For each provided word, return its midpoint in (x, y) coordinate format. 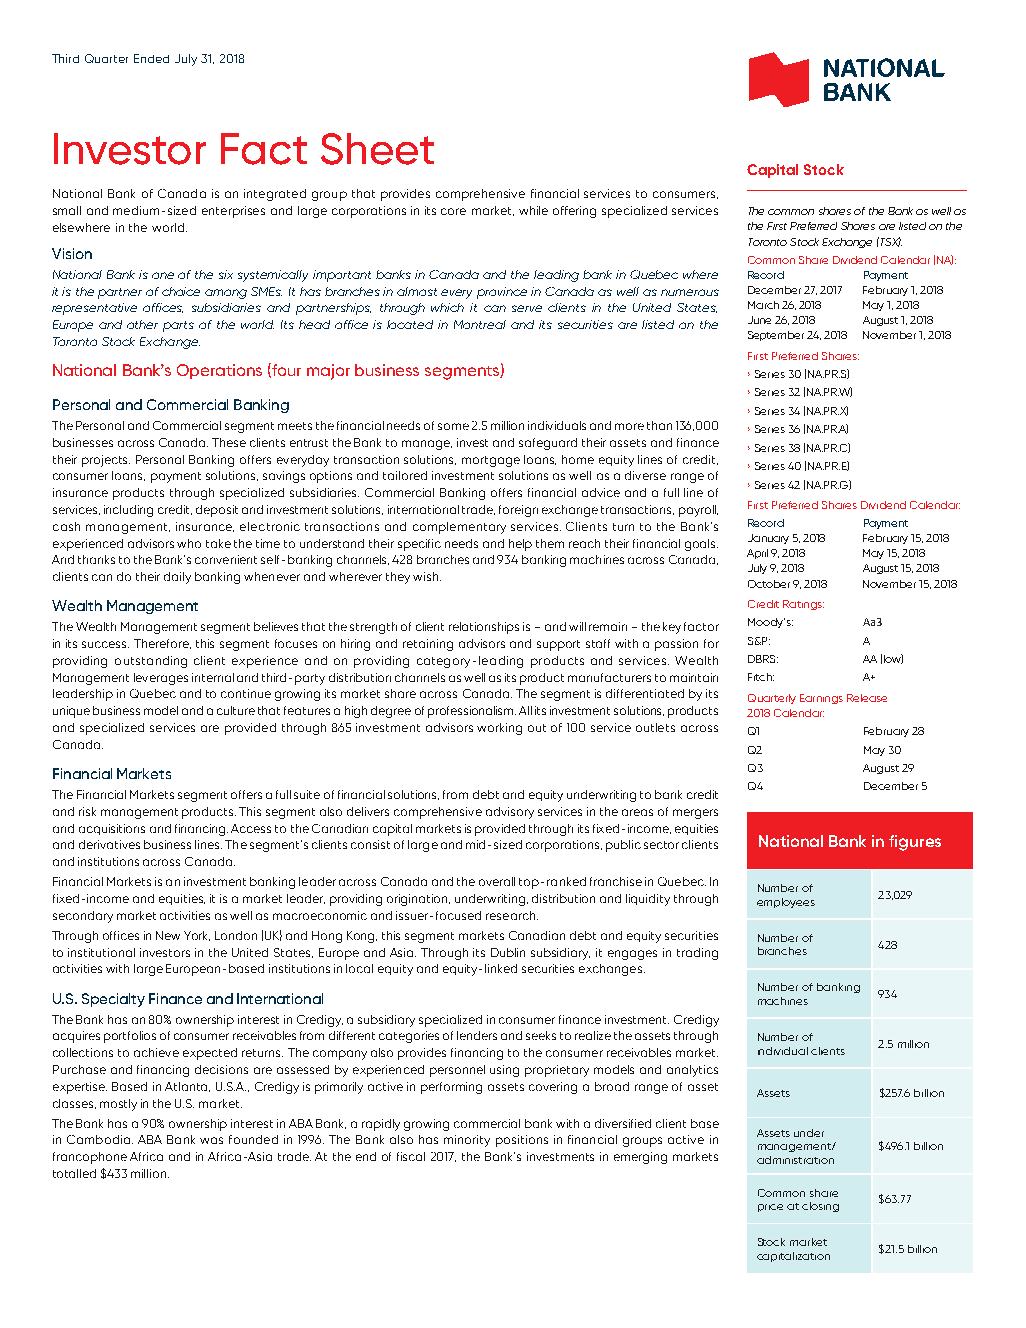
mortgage (491, 461)
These (229, 442)
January (768, 539)
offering (574, 212)
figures (915, 843)
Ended (151, 58)
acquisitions (112, 829)
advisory (510, 813)
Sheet (377, 149)
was (211, 1140)
